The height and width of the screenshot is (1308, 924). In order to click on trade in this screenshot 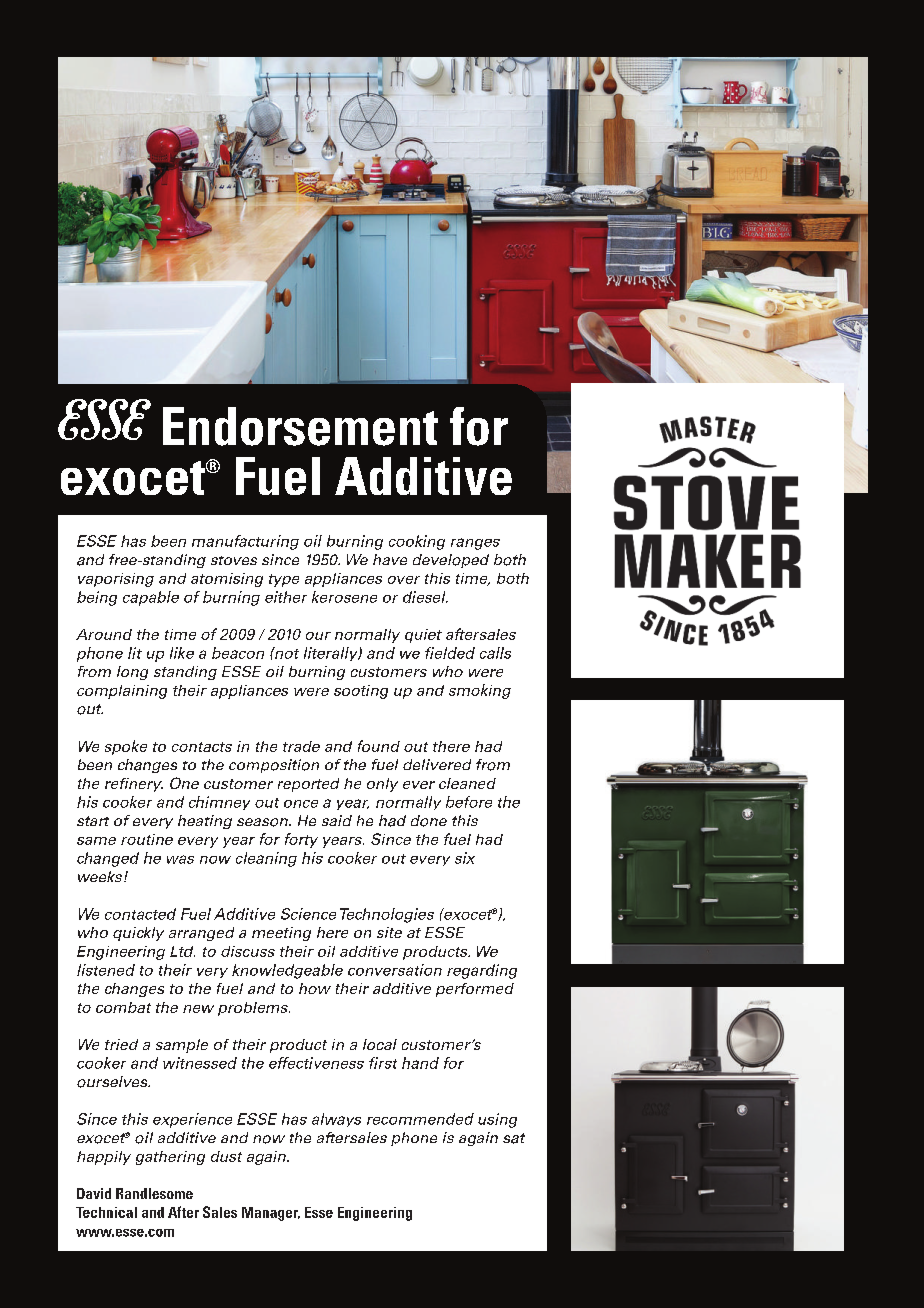, I will do `click(301, 746)`.
